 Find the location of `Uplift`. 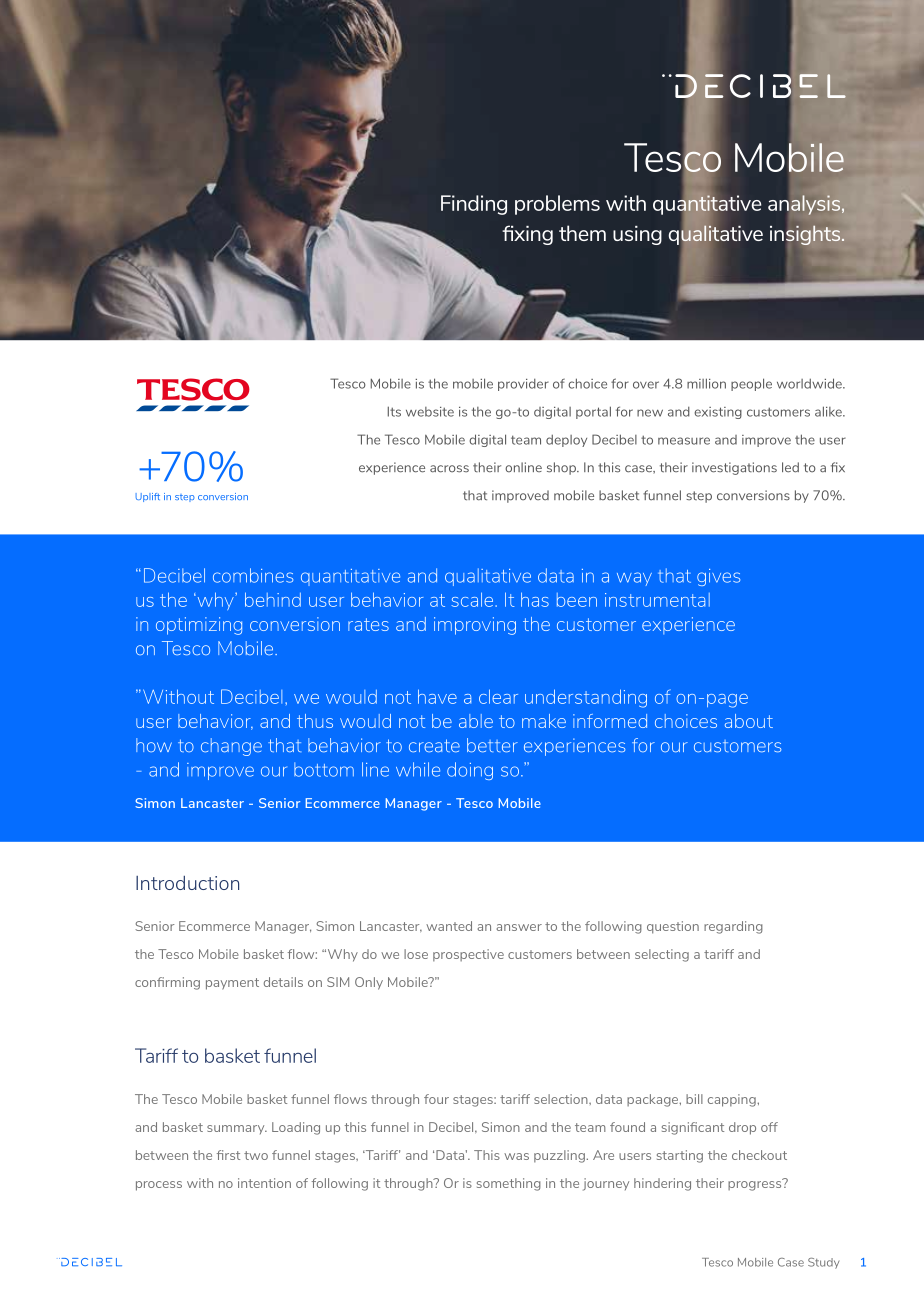

Uplift is located at coordinates (147, 497).
